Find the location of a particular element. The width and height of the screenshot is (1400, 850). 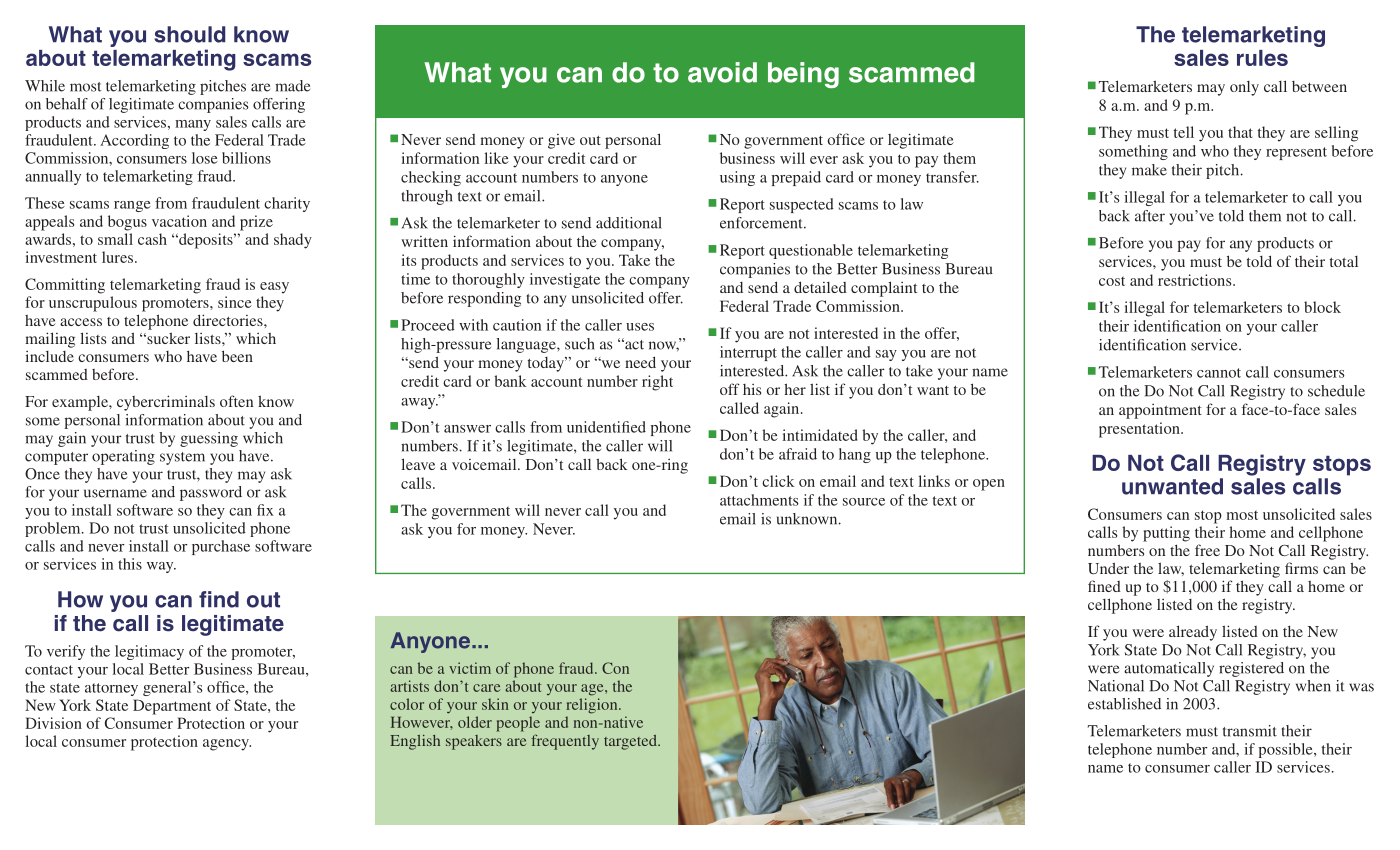

password is located at coordinates (211, 493).
